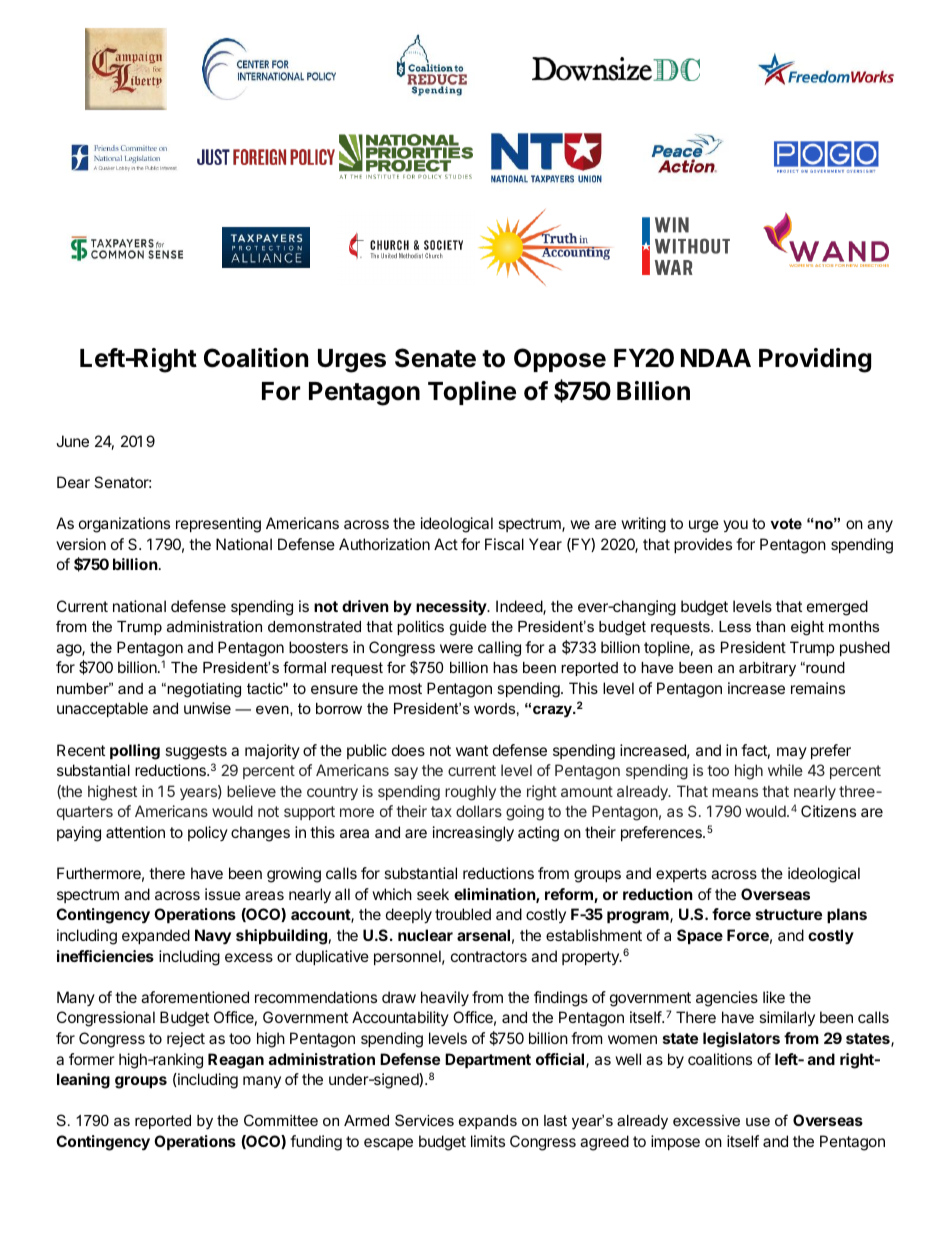 Image resolution: width=952 pixels, height=1233 pixels. What do you see at coordinates (472, 750) in the screenshot?
I see `want` at bounding box center [472, 750].
